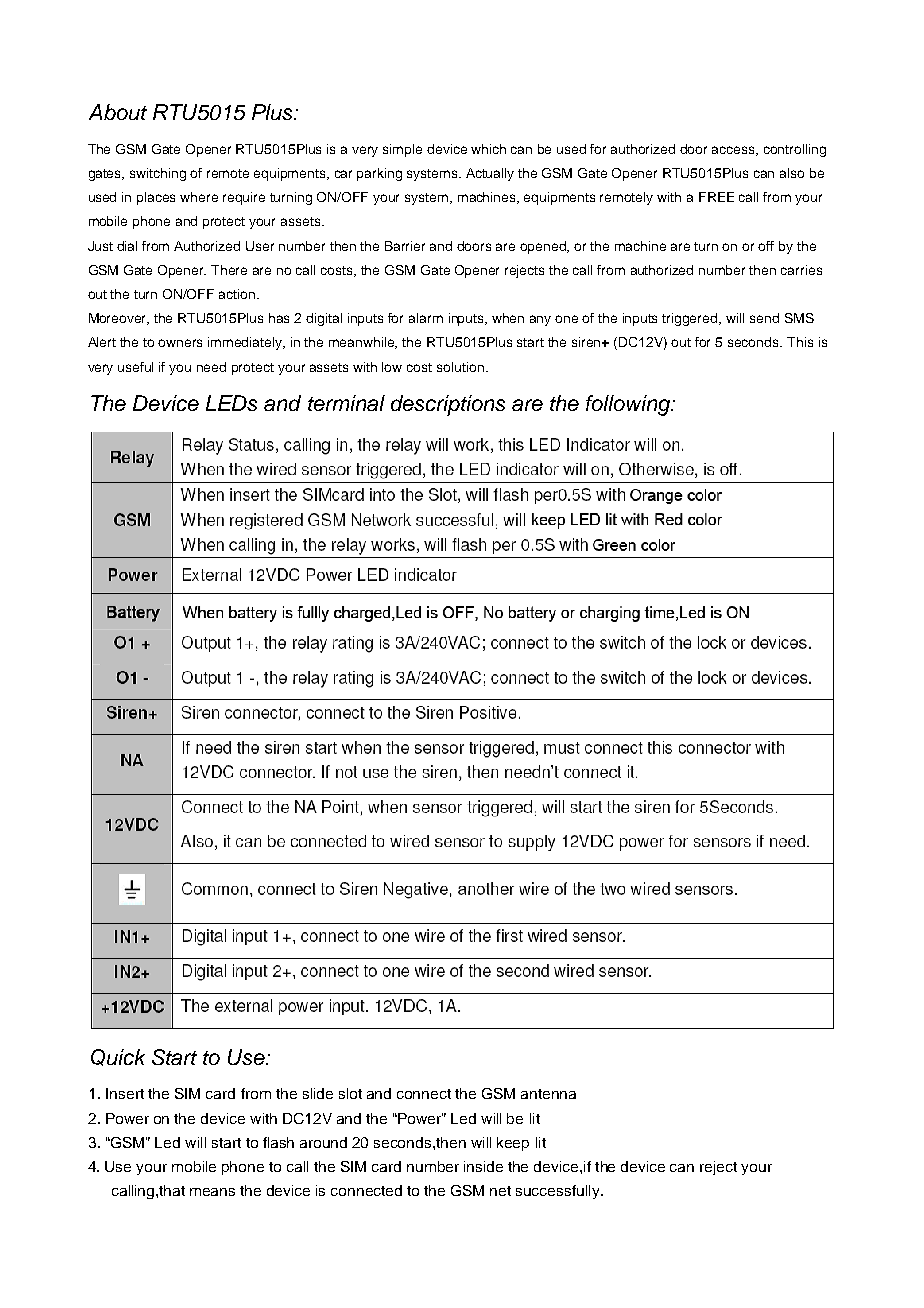 This screenshot has height=1308, width=924. Describe the element at coordinates (448, 405) in the screenshot. I see `descriptions` at that location.
